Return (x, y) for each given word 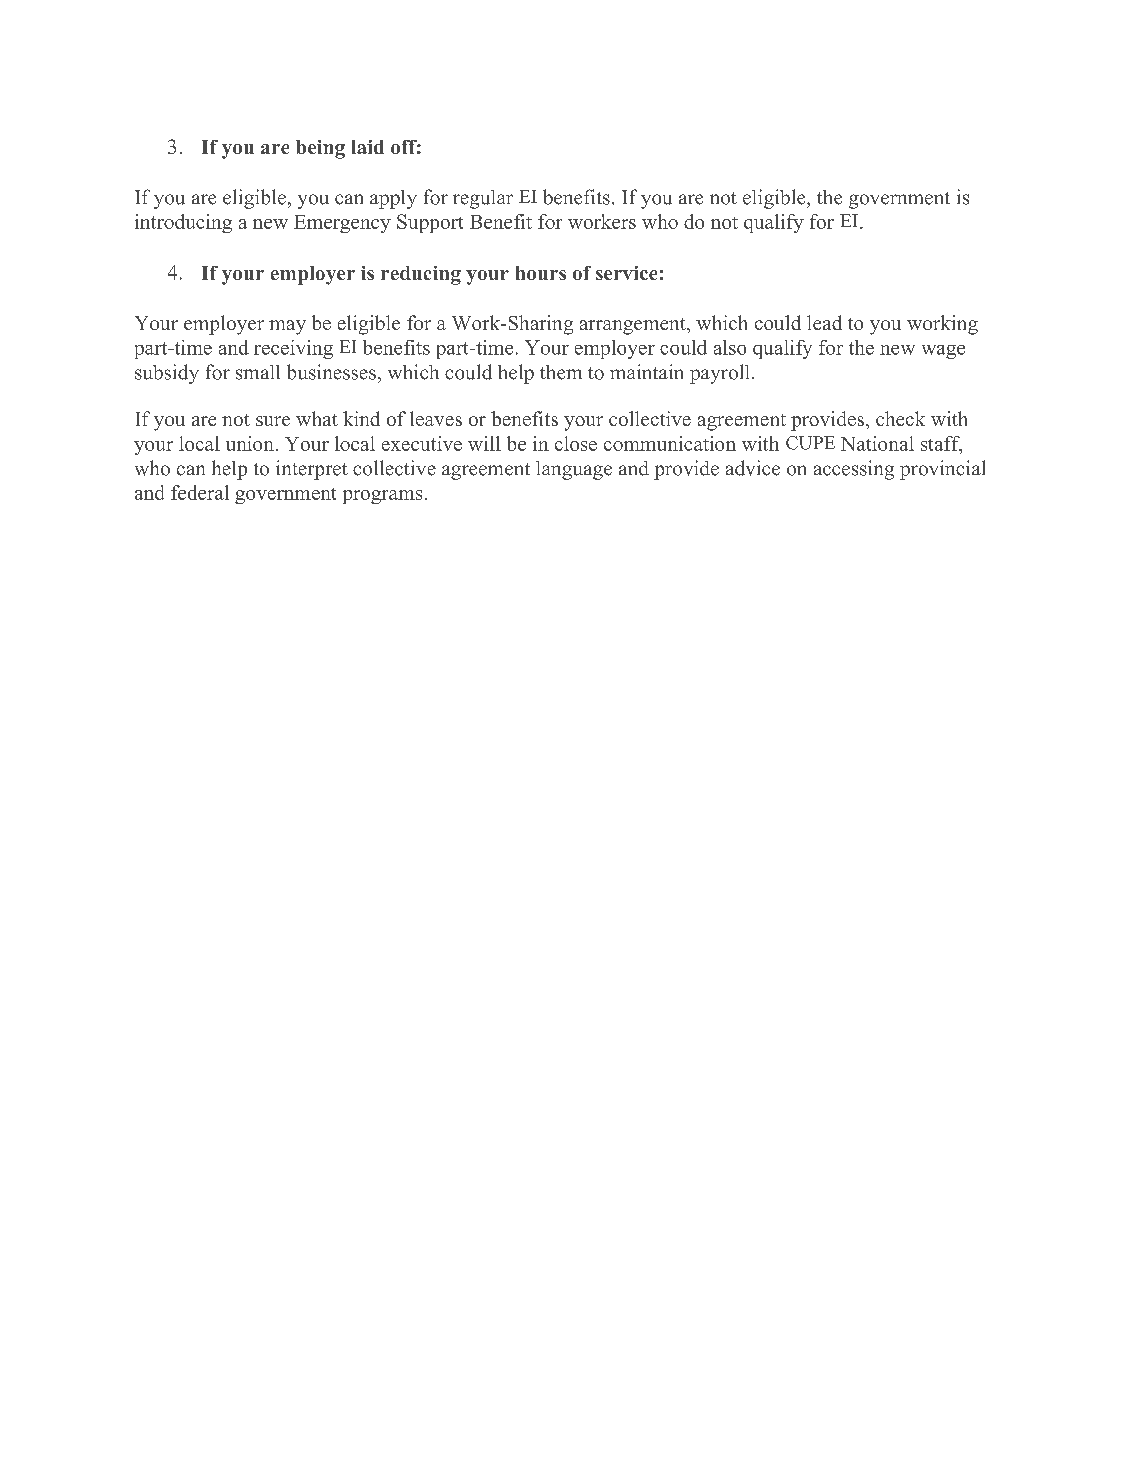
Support (430, 223)
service (626, 273)
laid (368, 147)
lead (824, 322)
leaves (436, 418)
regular (483, 199)
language (574, 470)
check (900, 418)
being (320, 149)
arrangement (634, 326)
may (287, 327)
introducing (183, 223)
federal (200, 492)
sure (273, 421)
